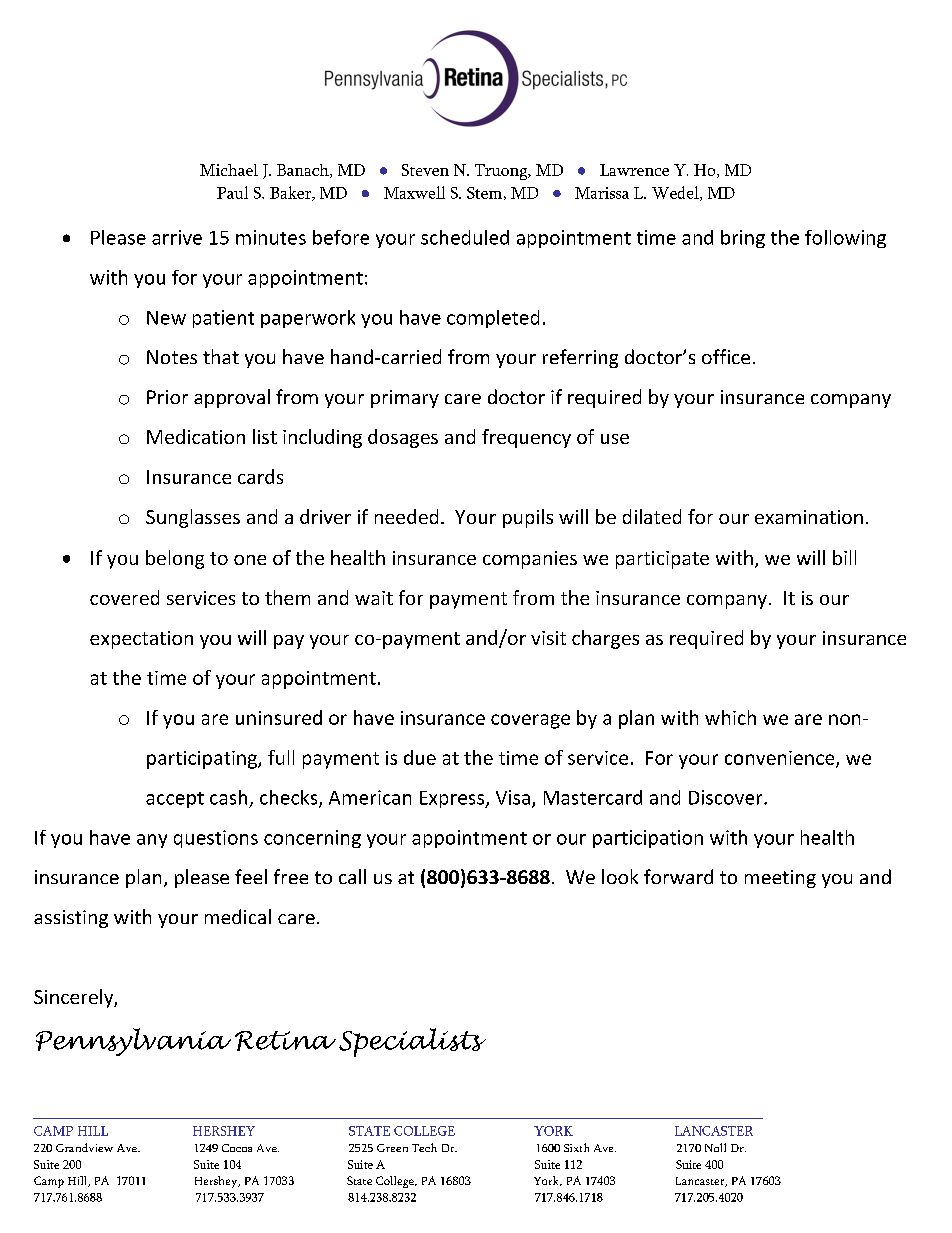  I want to click on Cocoa, so click(237, 1148).
